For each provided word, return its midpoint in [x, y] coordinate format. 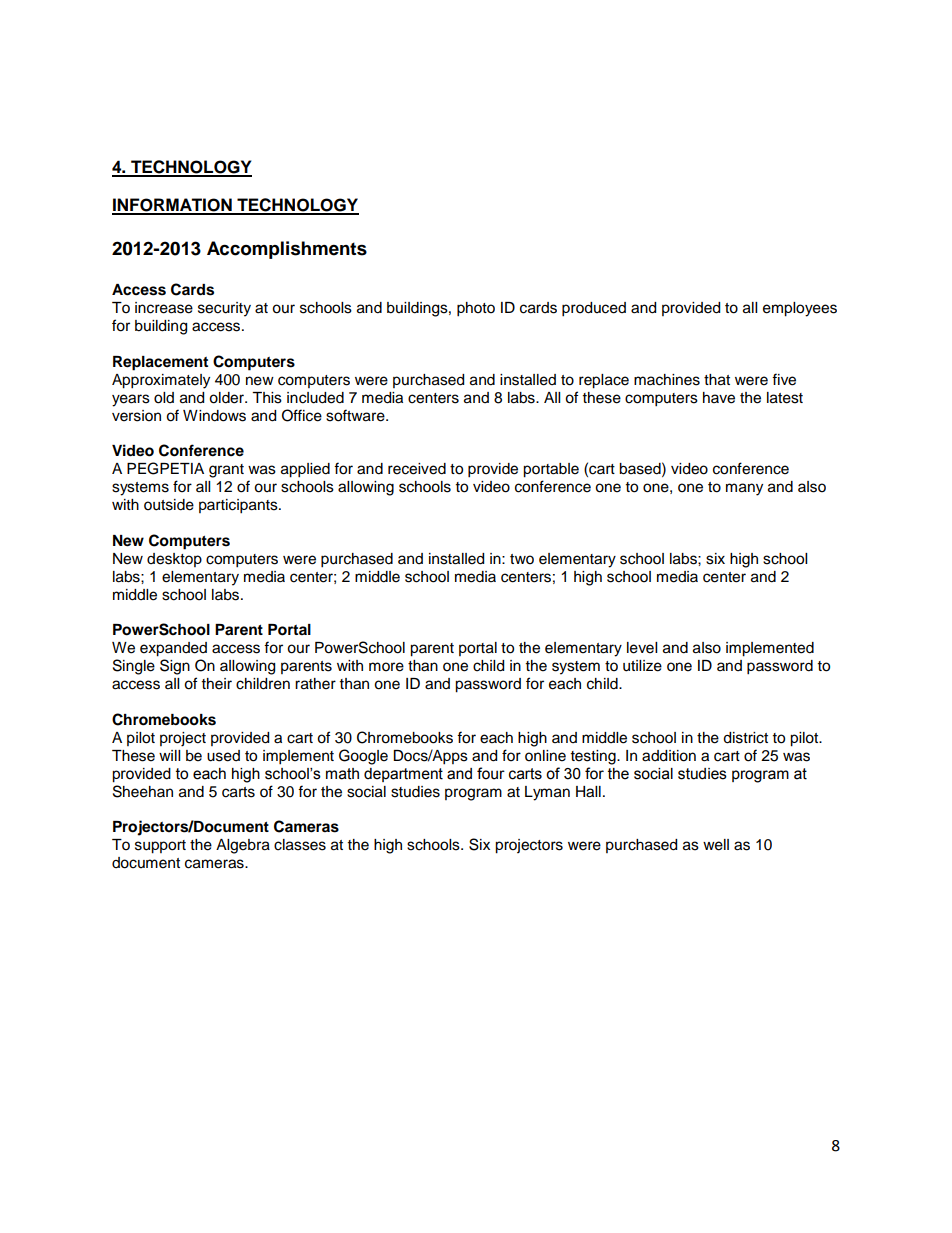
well [716, 845]
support [160, 847]
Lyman [547, 793]
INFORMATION [173, 206]
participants [239, 506]
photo [476, 309]
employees [800, 309]
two [522, 559]
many [744, 489]
